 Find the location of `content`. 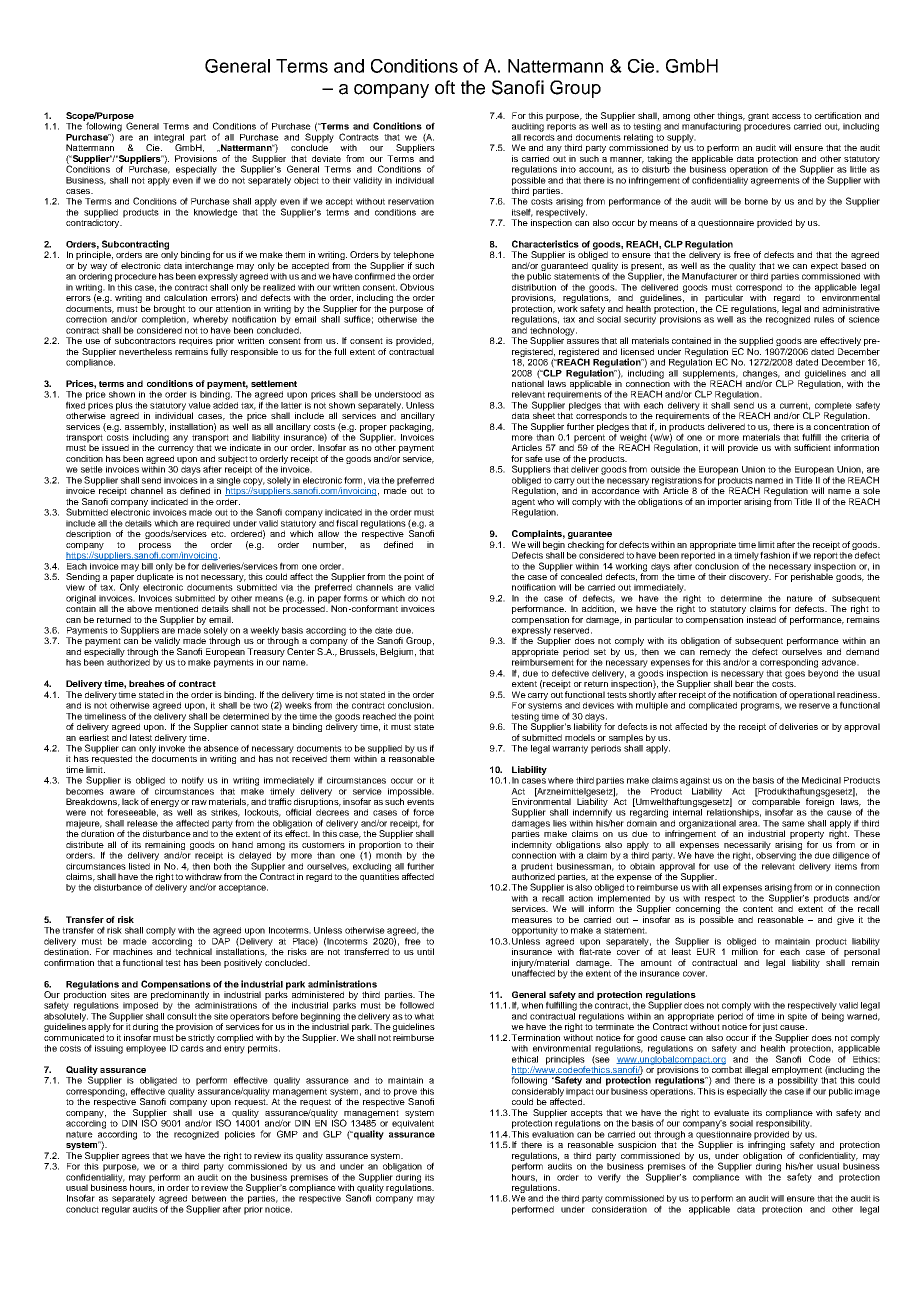

content is located at coordinates (758, 909).
